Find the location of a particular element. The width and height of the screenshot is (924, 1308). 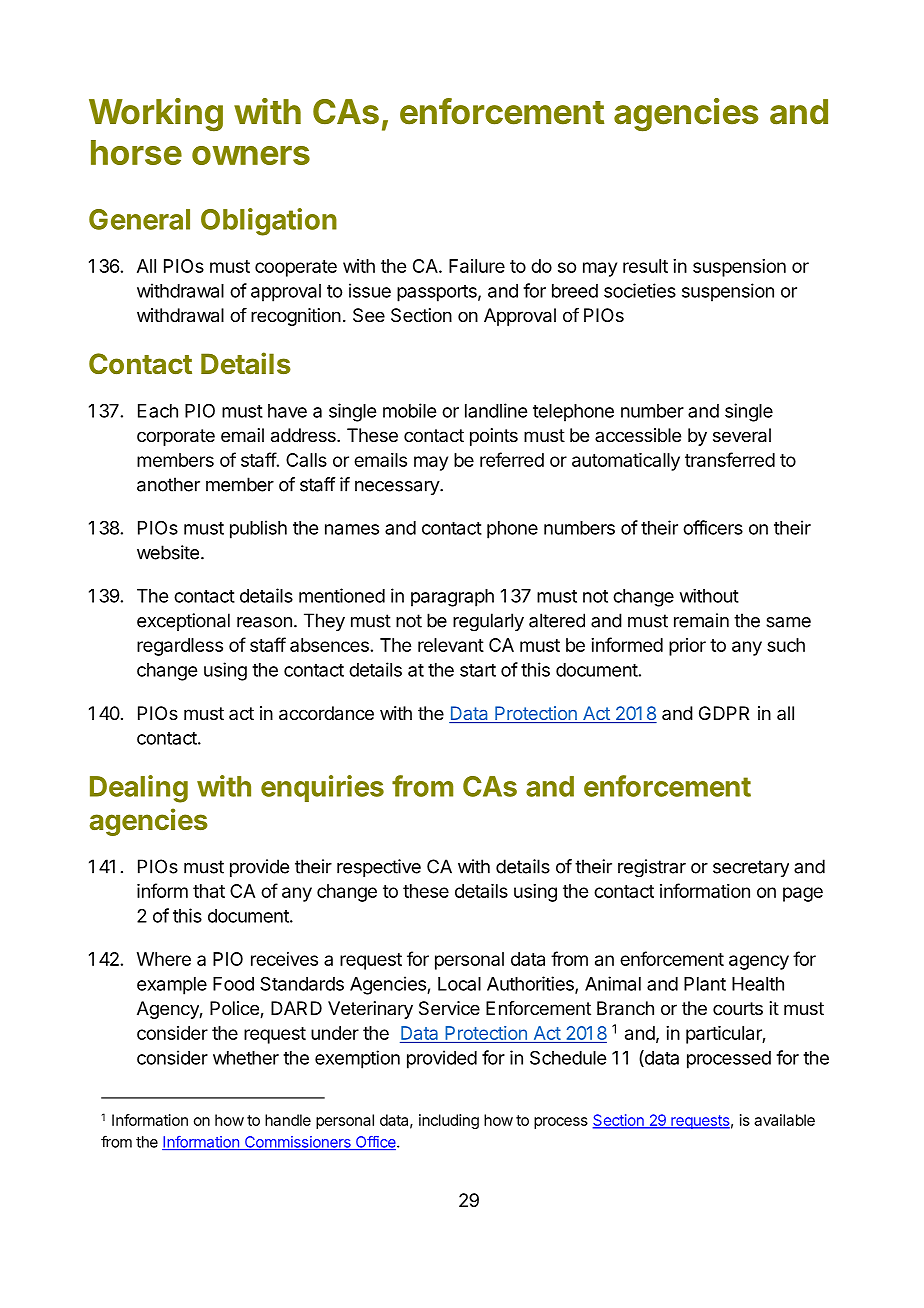

remain is located at coordinates (701, 620).
